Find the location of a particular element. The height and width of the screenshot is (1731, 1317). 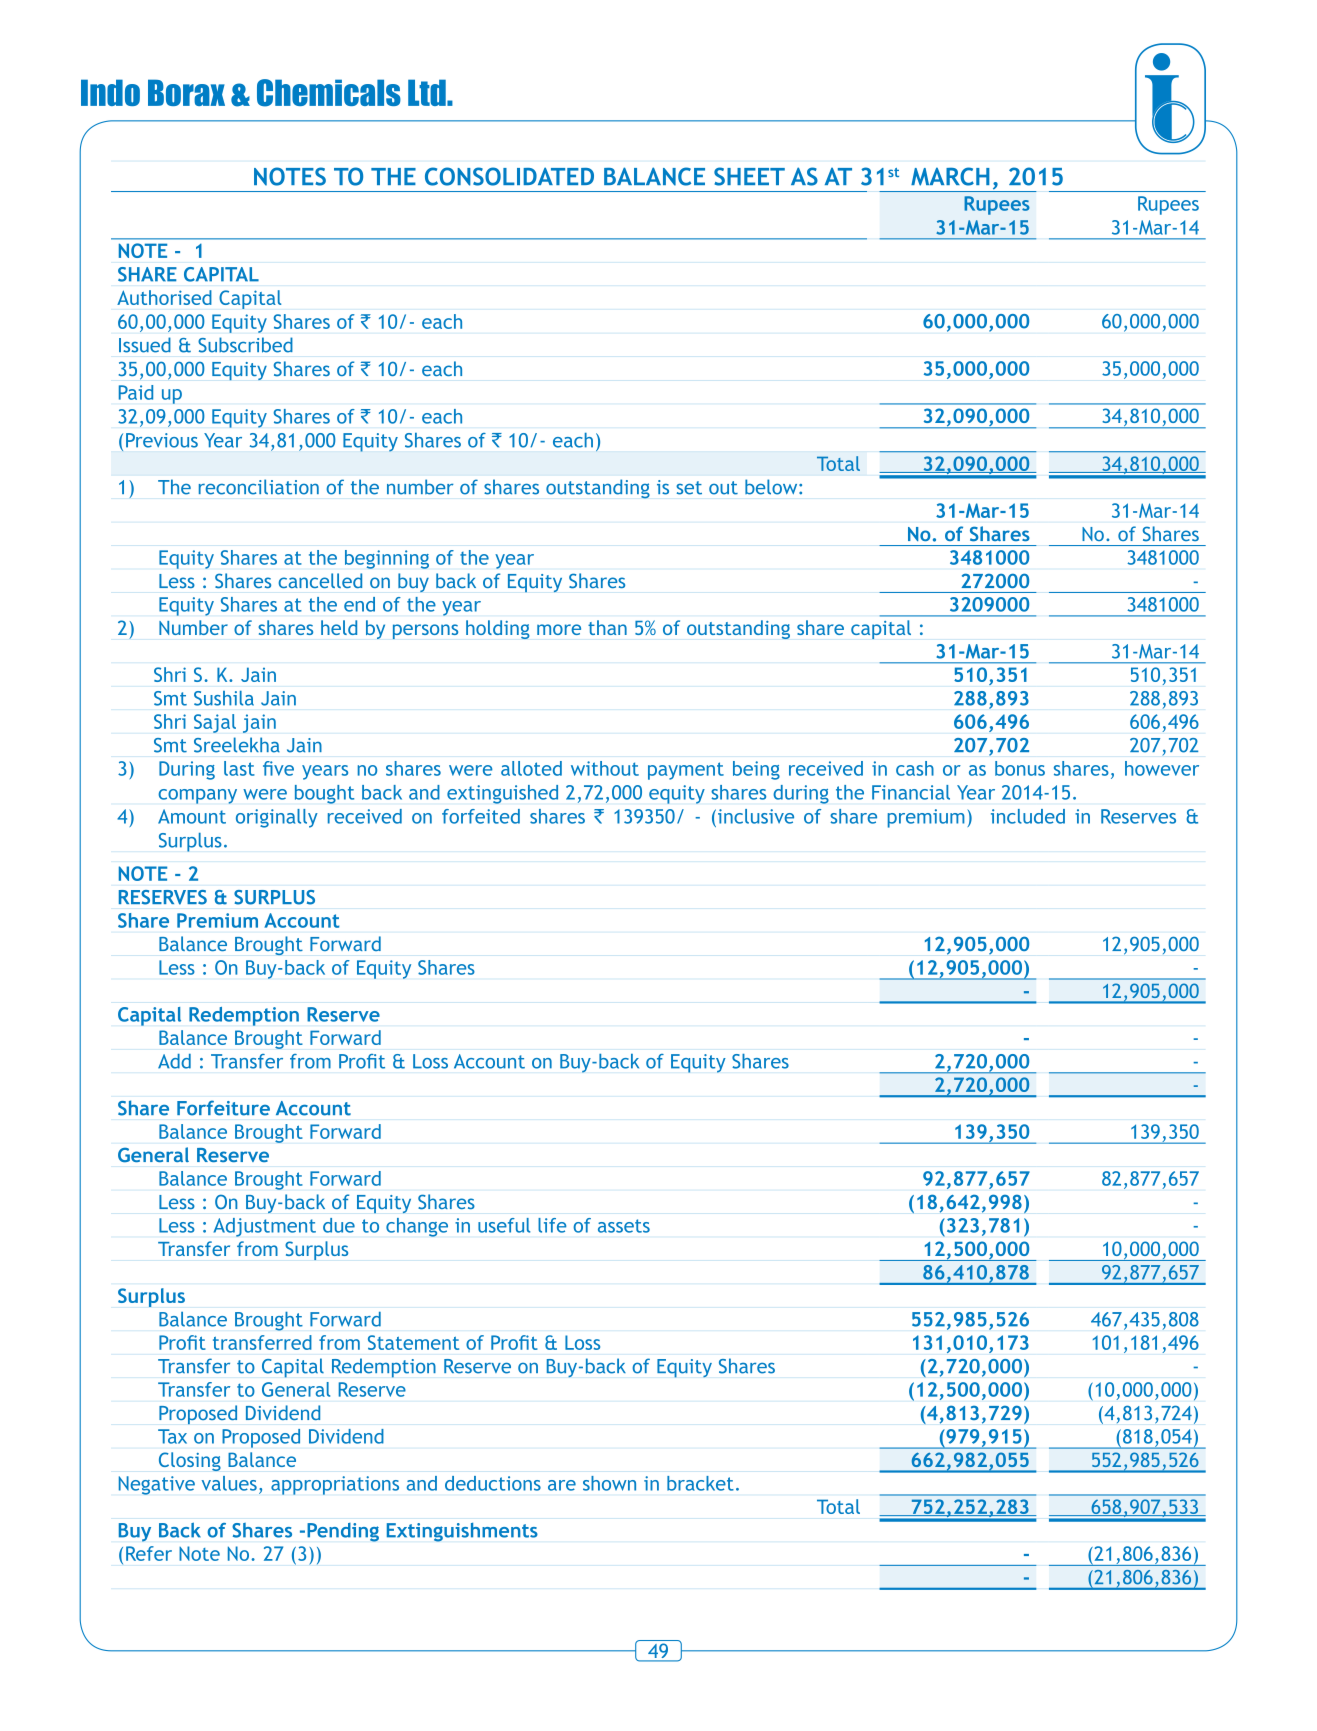

included is located at coordinates (1028, 816).
